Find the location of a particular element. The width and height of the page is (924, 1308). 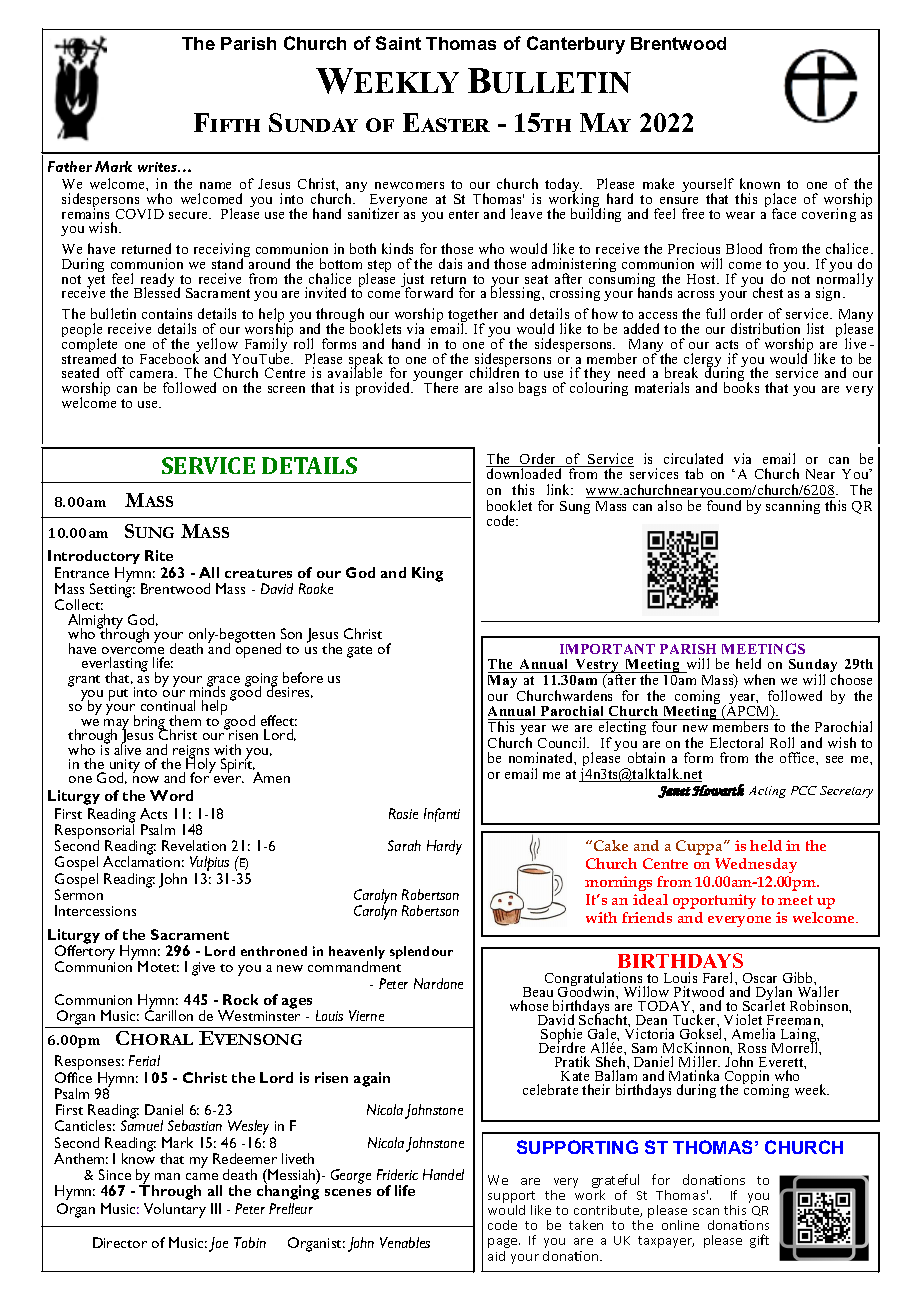

Sarah is located at coordinates (404, 845).
